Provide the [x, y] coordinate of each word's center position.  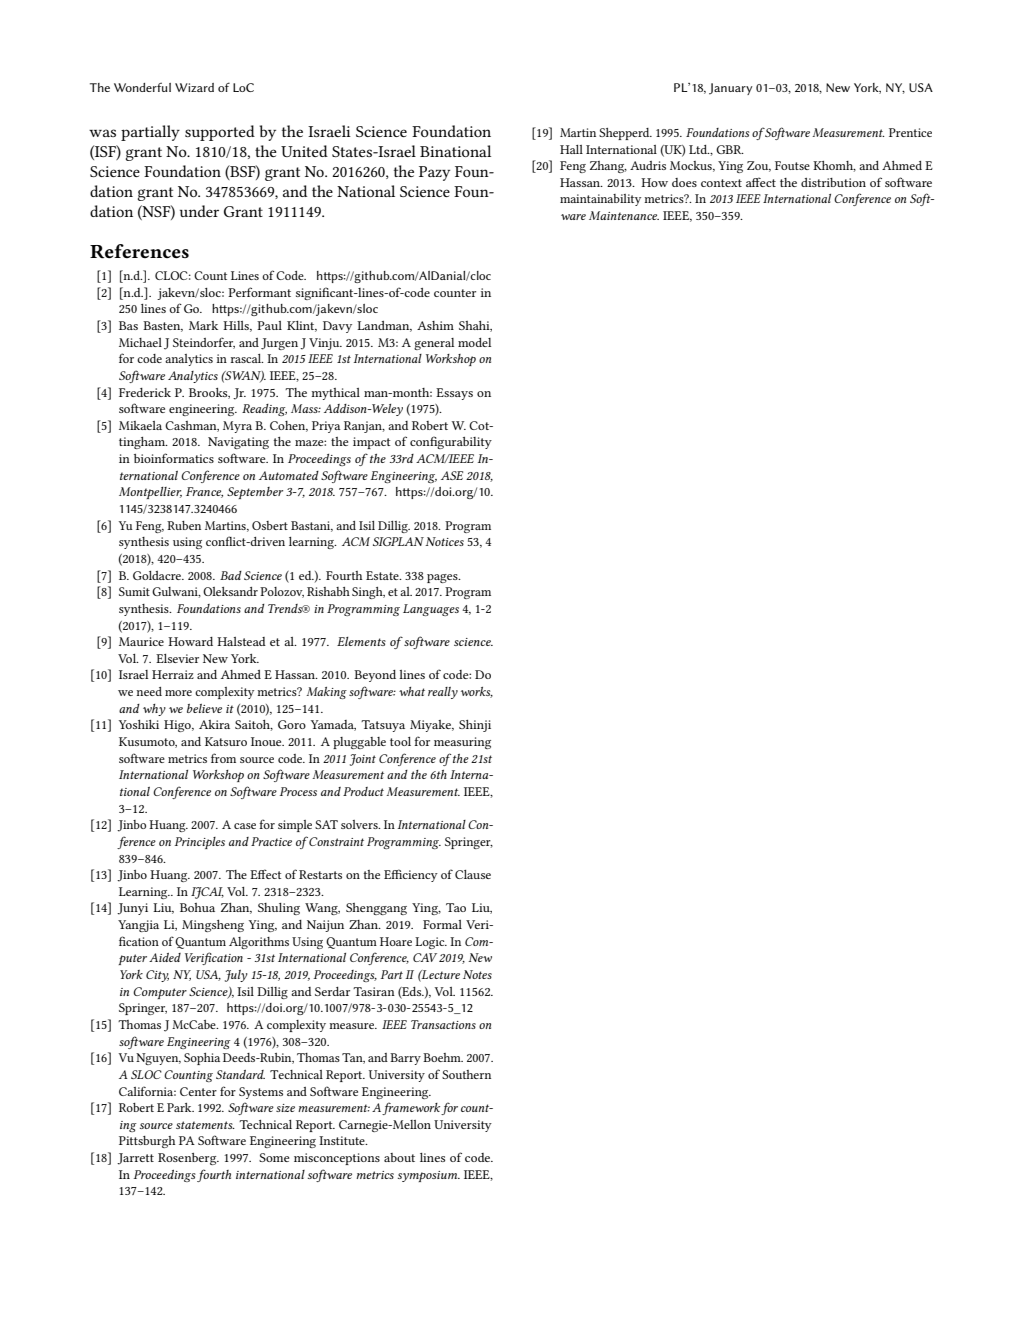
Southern [466, 1074]
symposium [429, 1176]
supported [220, 133]
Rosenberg [188, 1159]
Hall [571, 149]
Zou [759, 166]
